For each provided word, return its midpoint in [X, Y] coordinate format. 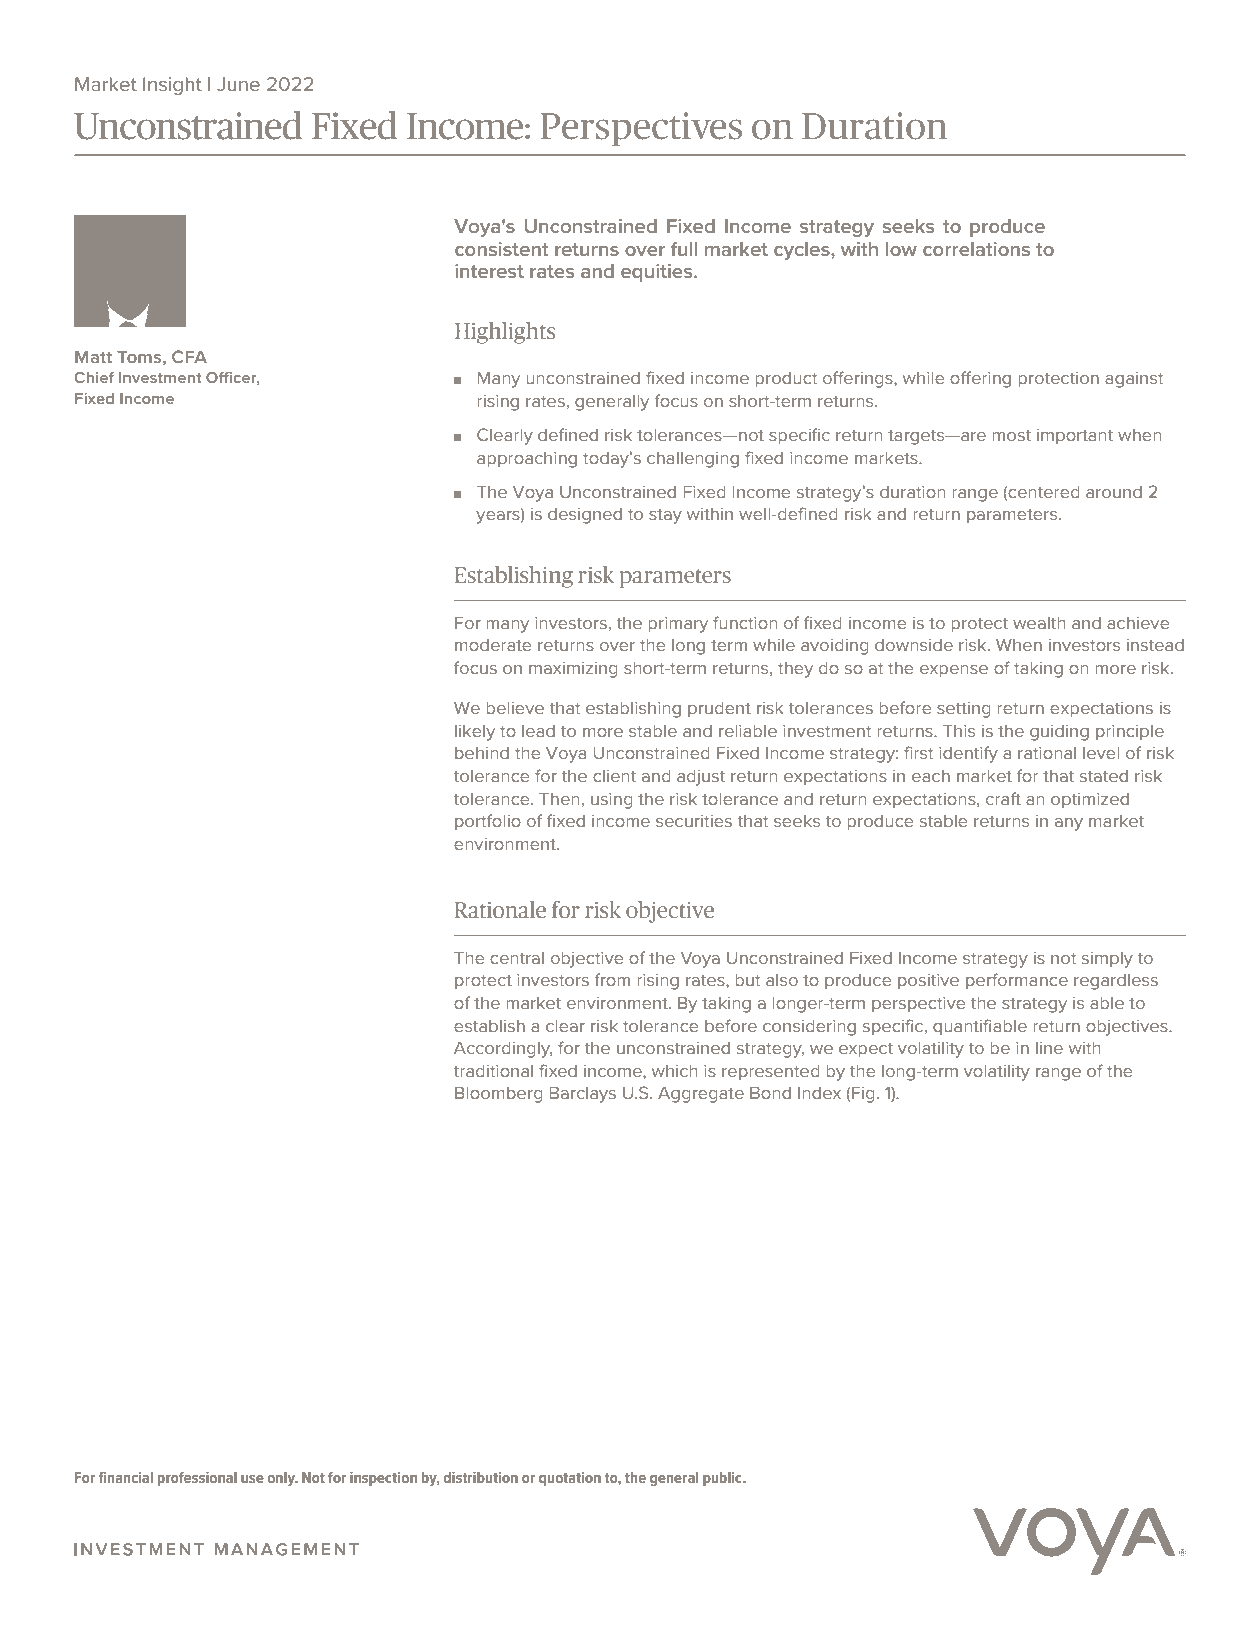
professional [197, 1478]
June [238, 84]
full [684, 249]
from [612, 979]
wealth [1039, 622]
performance [1017, 981]
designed [585, 516]
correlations [976, 249]
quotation [570, 1479]
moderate [493, 645]
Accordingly [503, 1049]
